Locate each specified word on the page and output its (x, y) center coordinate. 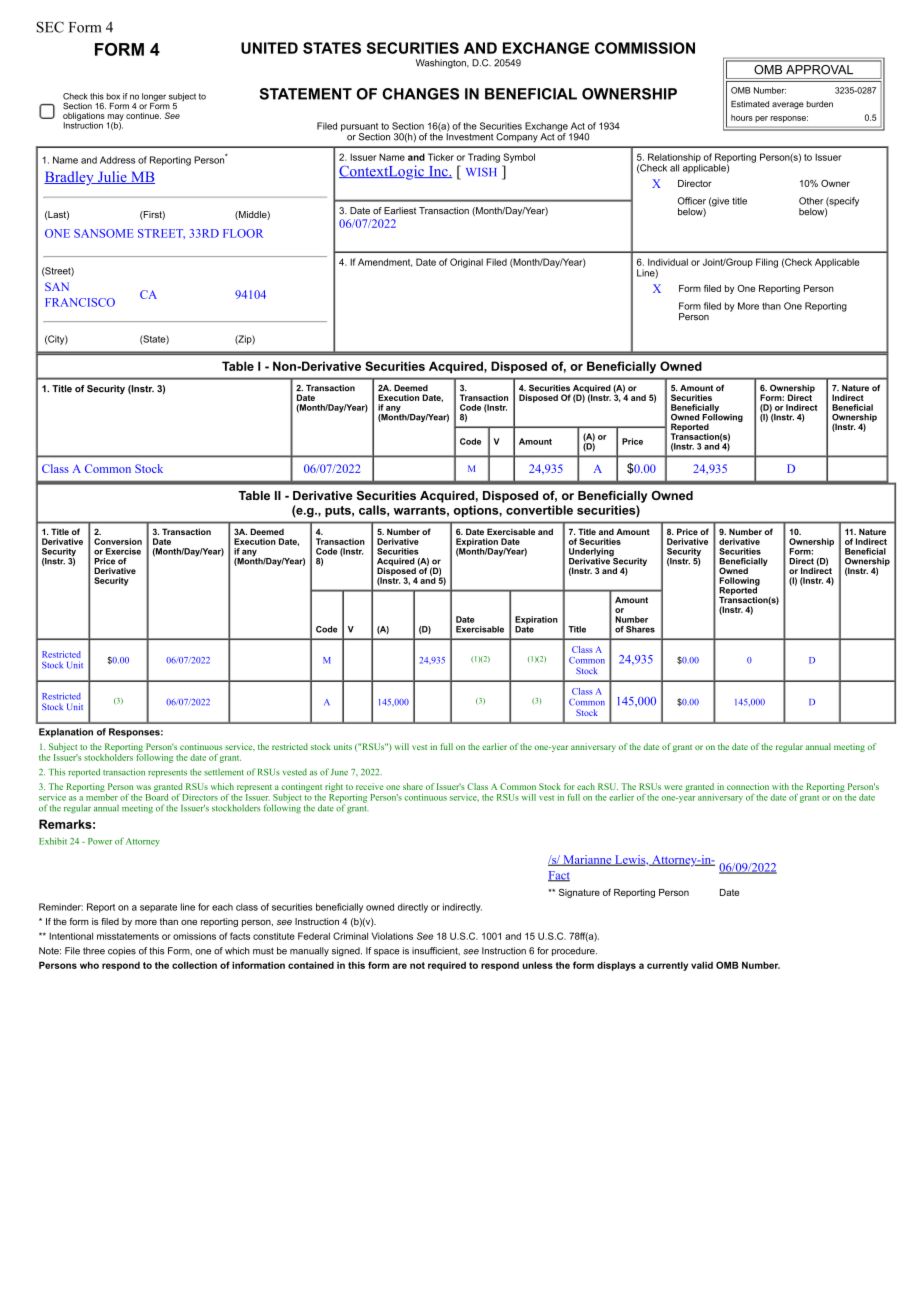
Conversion (118, 541)
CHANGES (420, 94)
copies (122, 951)
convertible (539, 510)
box (113, 96)
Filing (767, 263)
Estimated (750, 104)
